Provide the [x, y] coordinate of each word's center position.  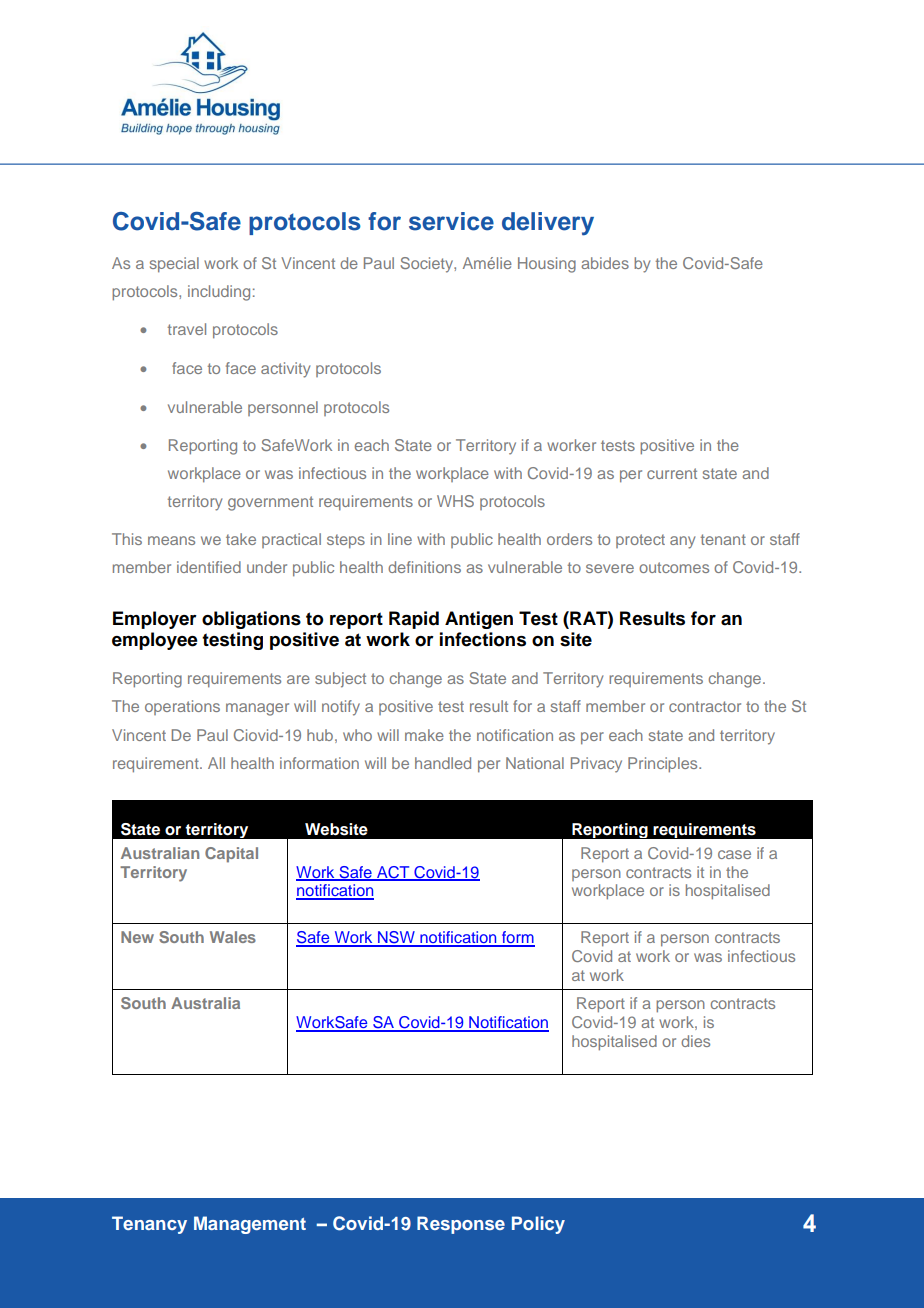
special [174, 265]
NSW [396, 938]
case [734, 854]
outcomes [674, 567]
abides [605, 263]
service [451, 221]
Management [250, 1225]
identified [209, 567]
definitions [424, 567]
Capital [231, 855]
